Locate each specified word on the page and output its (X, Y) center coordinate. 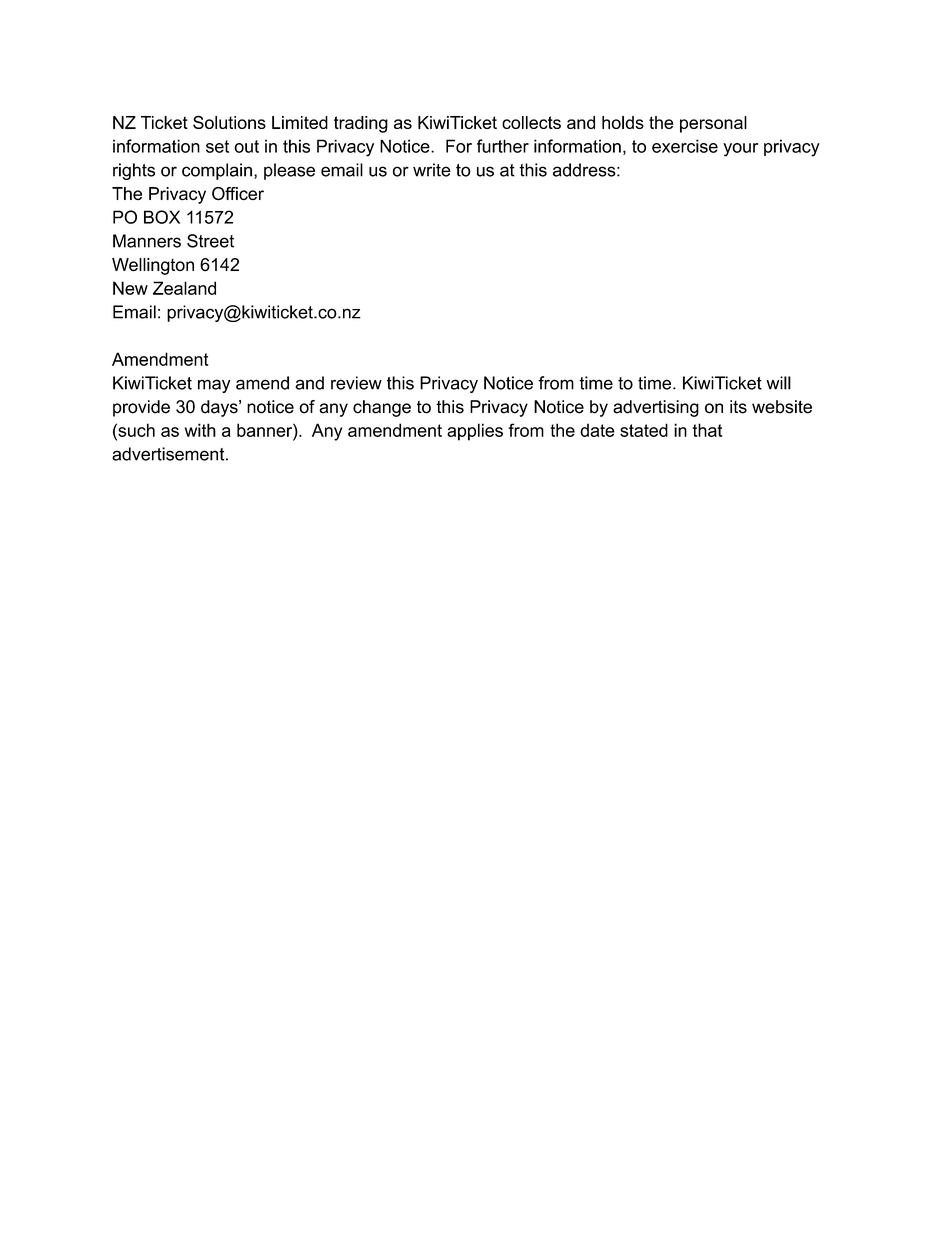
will (778, 383)
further (503, 146)
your (740, 150)
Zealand (184, 288)
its (738, 407)
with (200, 430)
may (214, 386)
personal (713, 124)
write (432, 170)
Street (210, 241)
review (356, 383)
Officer (238, 194)
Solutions (229, 122)
